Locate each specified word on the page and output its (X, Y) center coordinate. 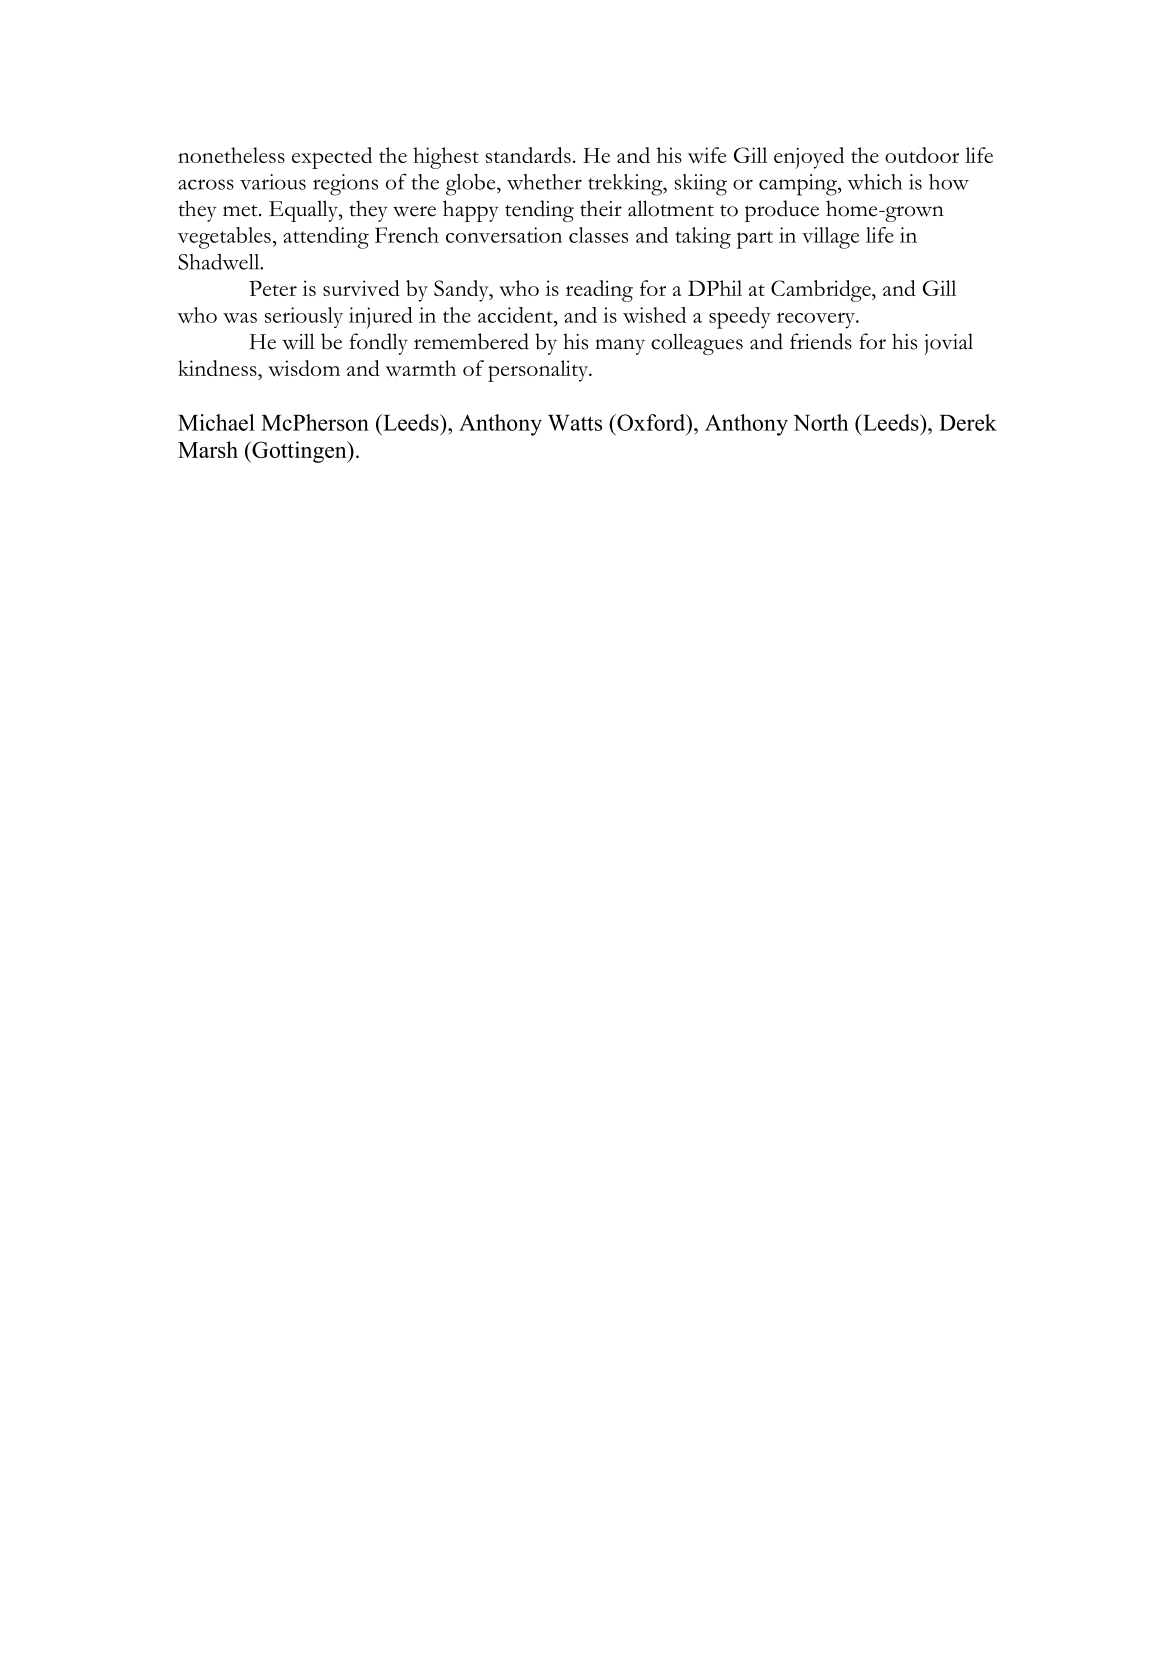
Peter (273, 288)
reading (599, 291)
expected (332, 158)
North (820, 422)
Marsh (208, 449)
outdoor (922, 155)
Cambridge (822, 291)
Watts (575, 423)
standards (528, 155)
